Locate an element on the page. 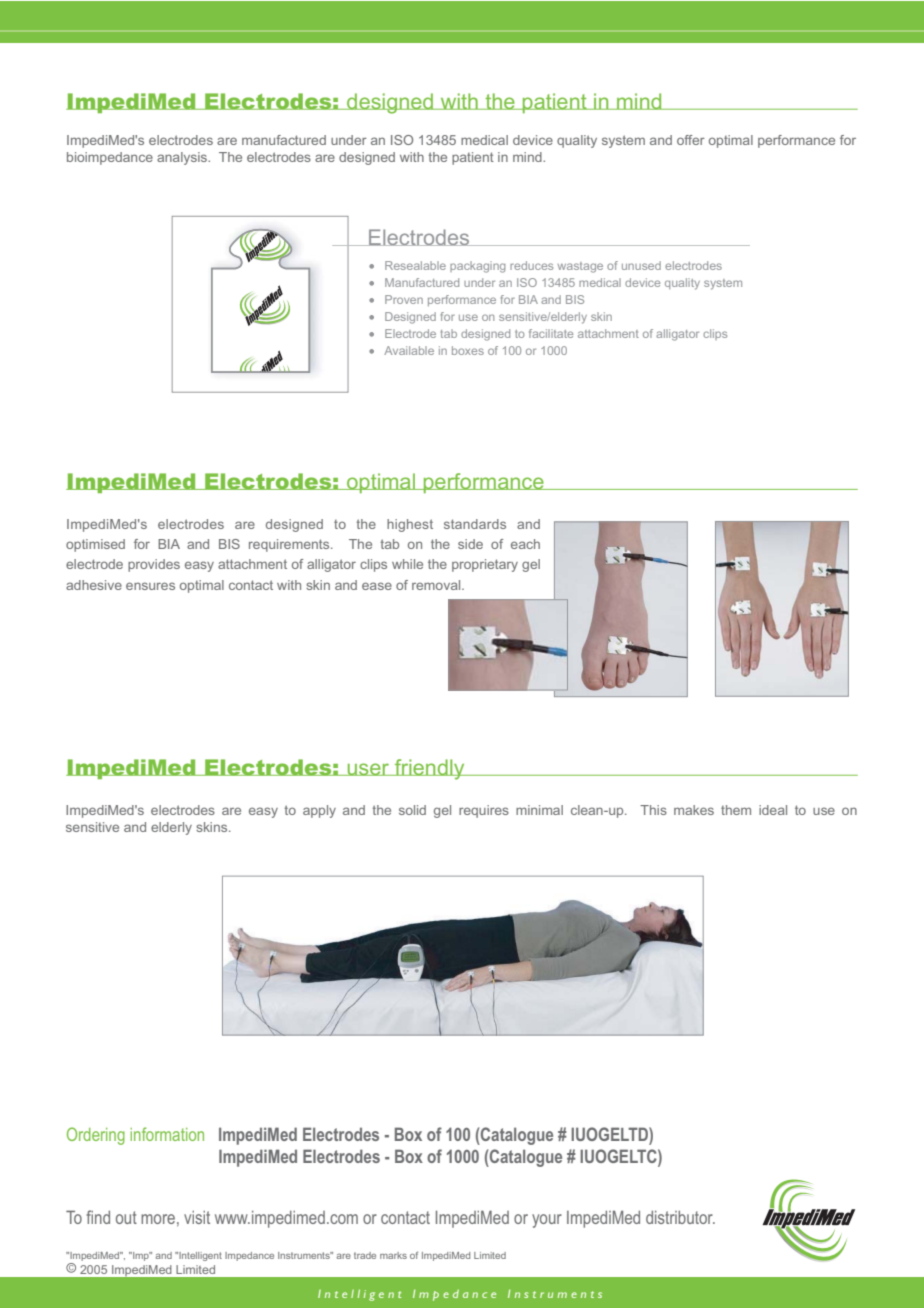 This document has width=924, height=1308. Resealable is located at coordinates (415, 265).
